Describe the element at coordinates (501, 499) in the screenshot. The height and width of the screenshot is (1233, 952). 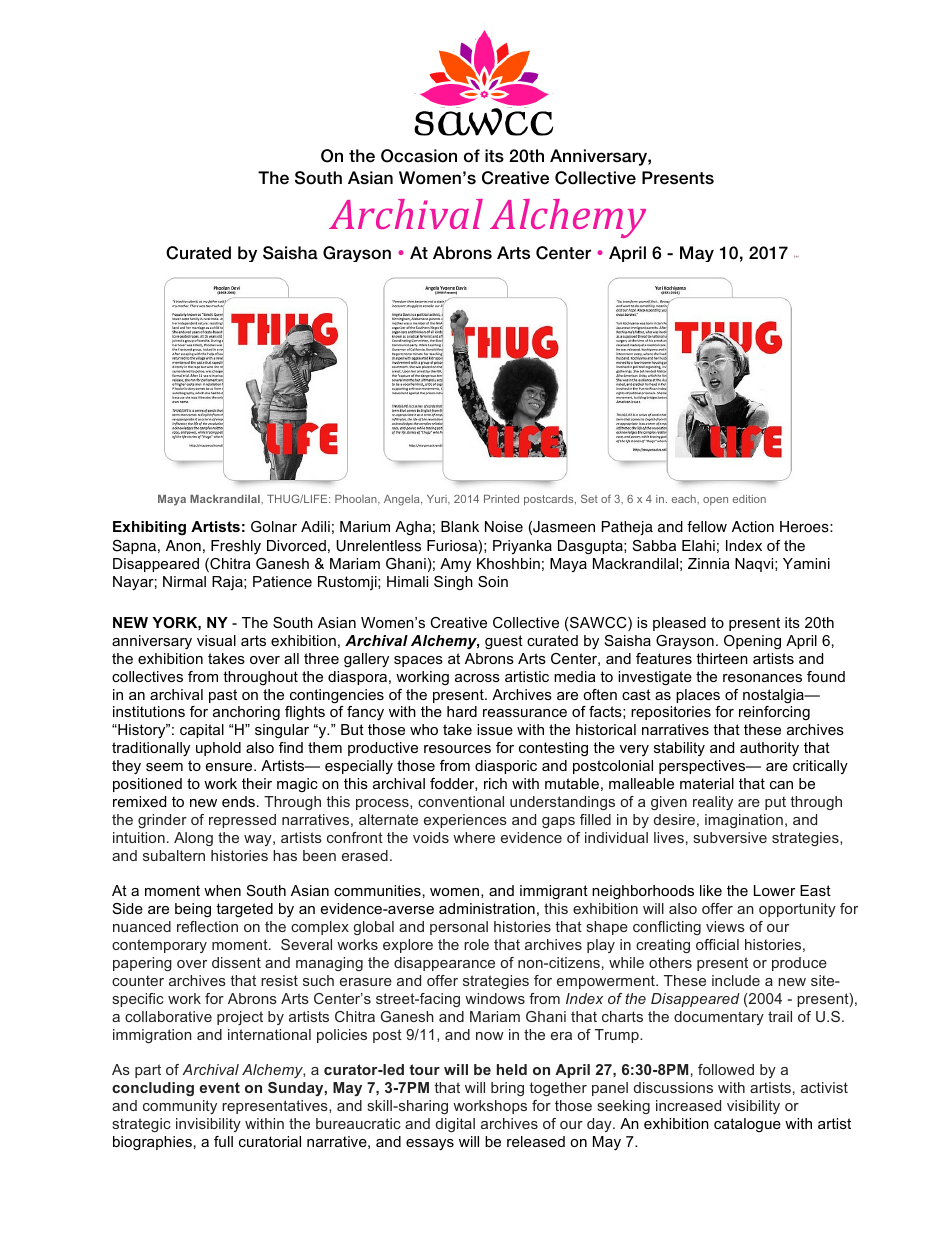
I see `Printed` at that location.
